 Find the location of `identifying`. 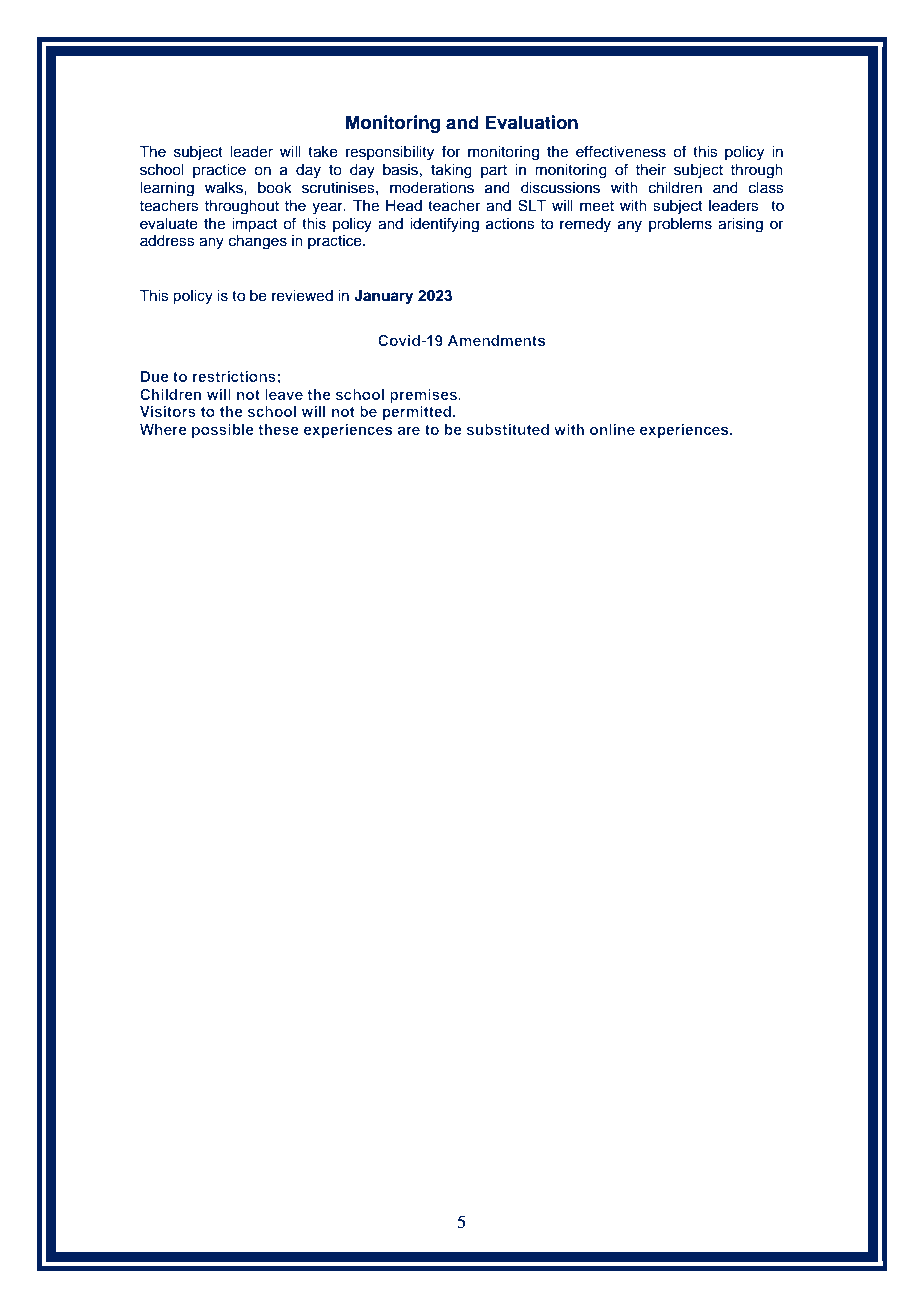

identifying is located at coordinates (444, 225).
